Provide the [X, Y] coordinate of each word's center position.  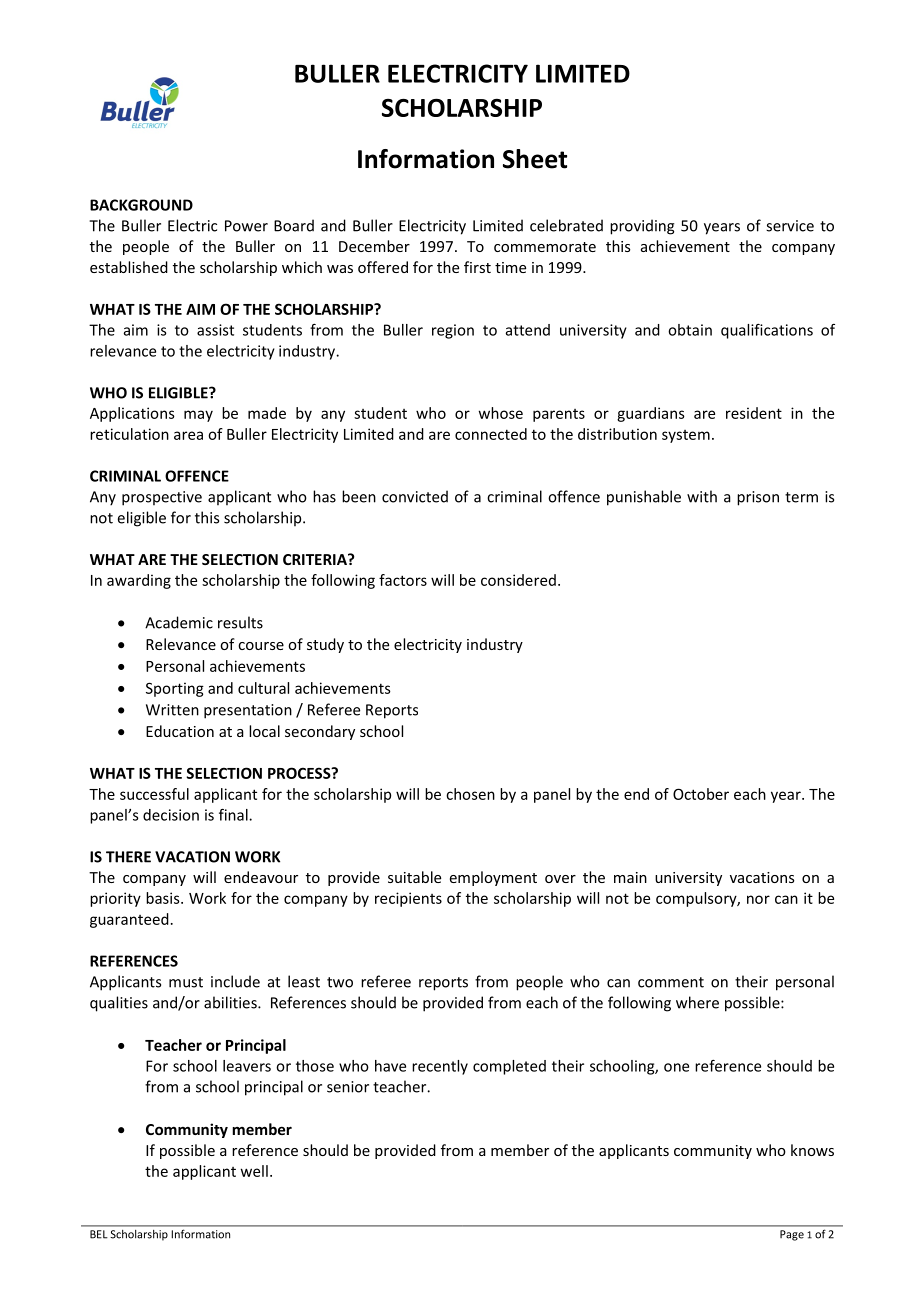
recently [440, 1067]
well [254, 1171]
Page [792, 1235]
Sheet [535, 159]
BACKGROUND [141, 205]
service [790, 226]
